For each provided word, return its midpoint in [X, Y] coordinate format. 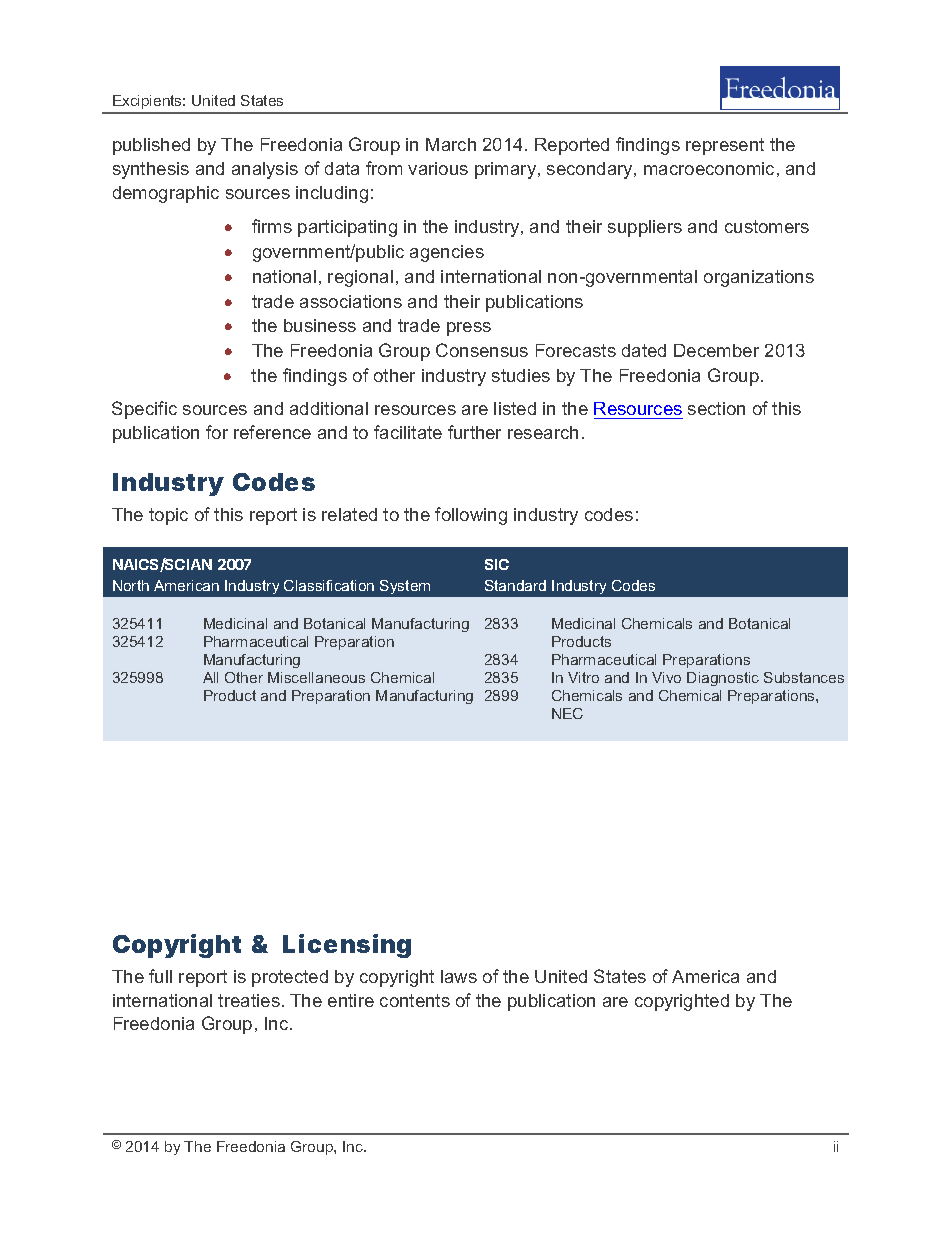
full [160, 976]
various [438, 168]
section [716, 408]
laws [459, 976]
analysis [265, 170]
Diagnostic [723, 679]
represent [725, 146]
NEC [567, 713]
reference [272, 432]
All [210, 677]
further [474, 432]
